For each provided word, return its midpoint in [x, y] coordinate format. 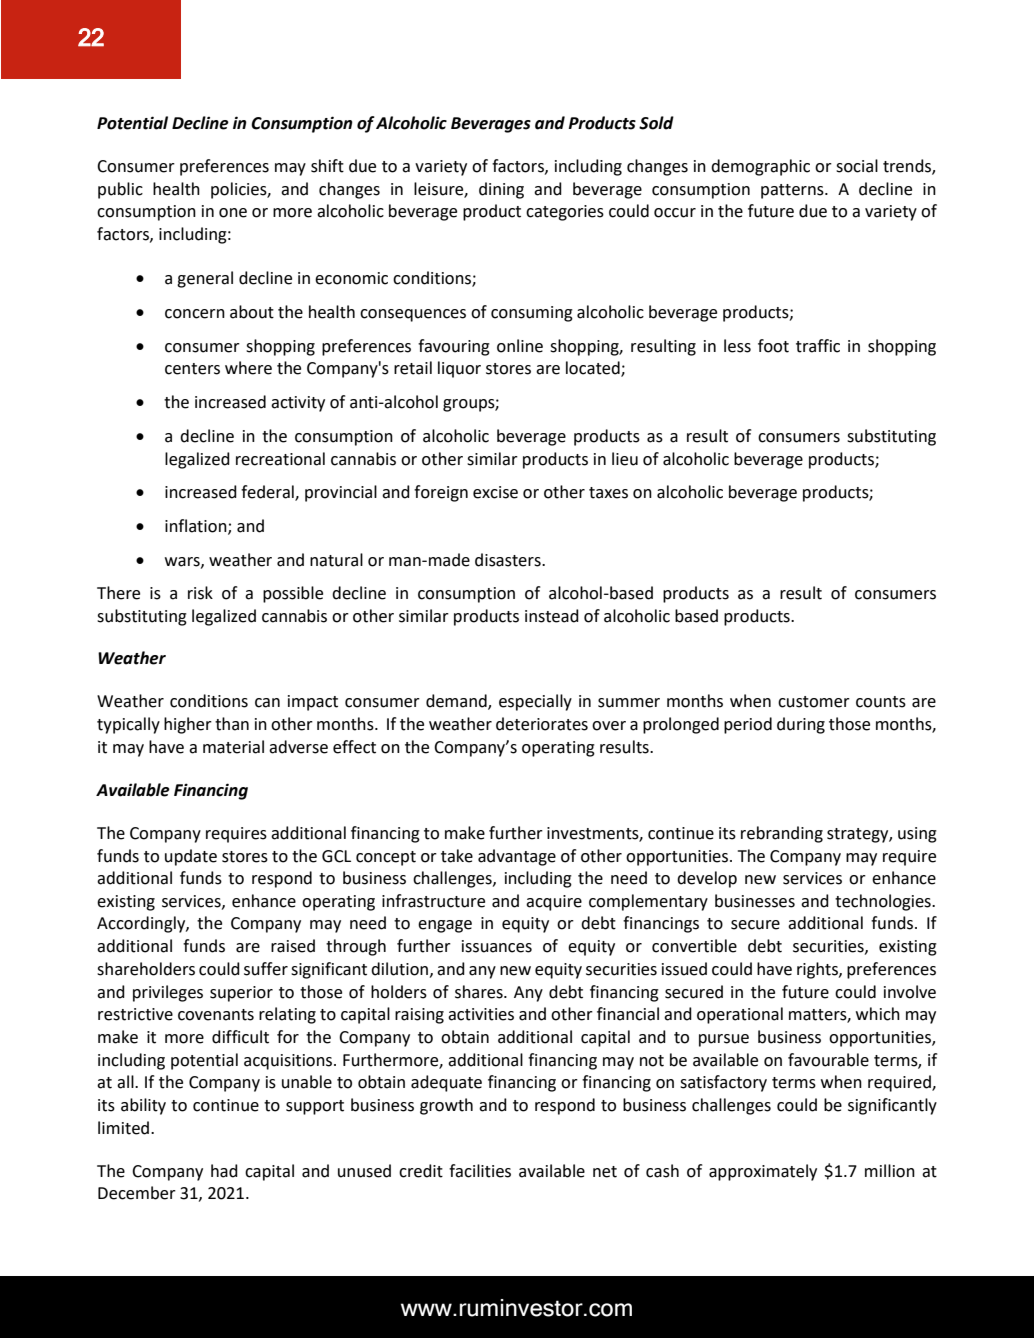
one [233, 213]
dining [501, 190]
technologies [884, 902]
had [224, 1171]
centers [192, 369]
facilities [480, 1171]
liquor [459, 369]
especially [535, 702]
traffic [818, 346]
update [191, 857]
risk [200, 593]
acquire [554, 903]
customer [814, 702]
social [857, 166]
